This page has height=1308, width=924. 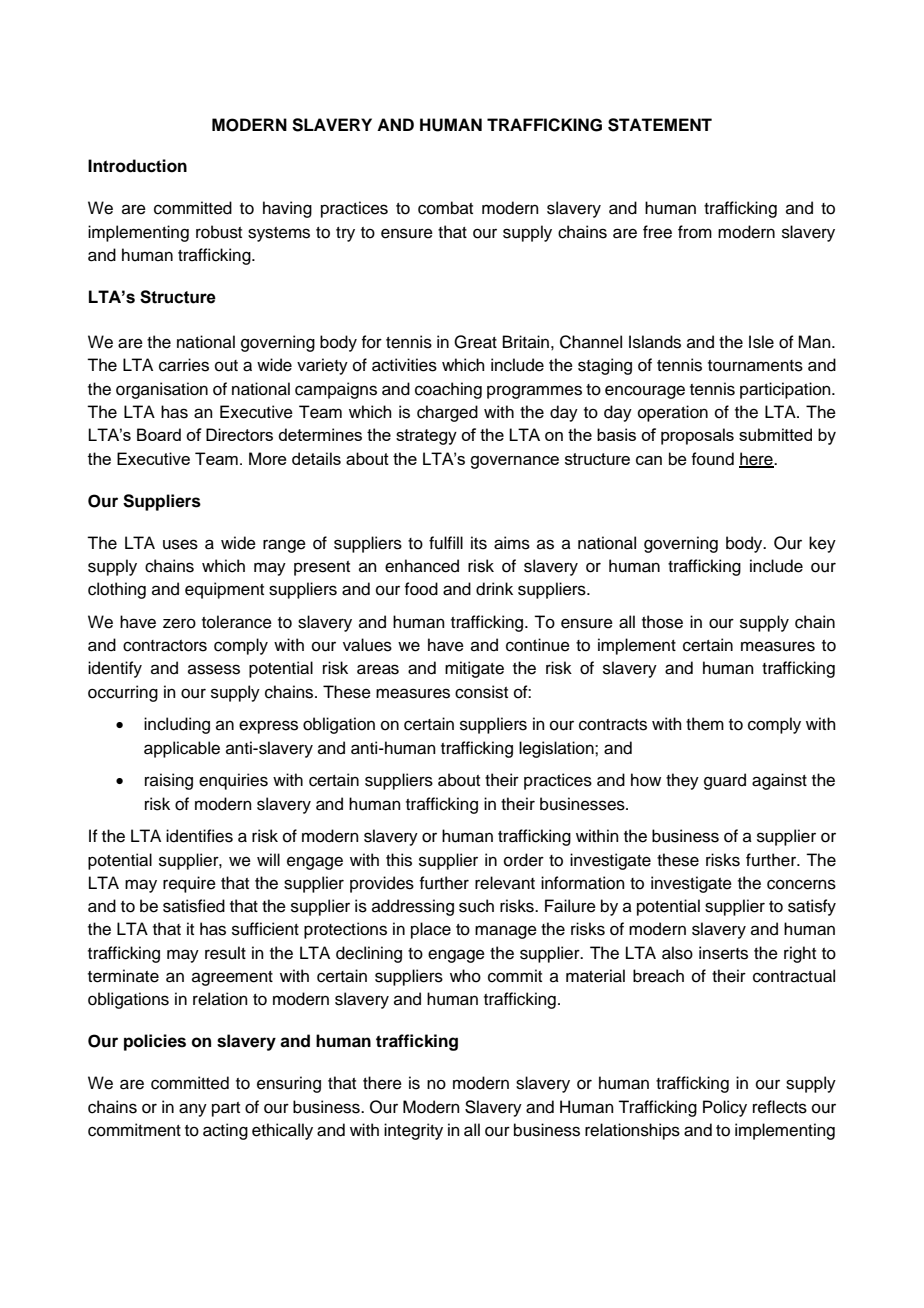 I want to click on such, so click(x=476, y=906).
